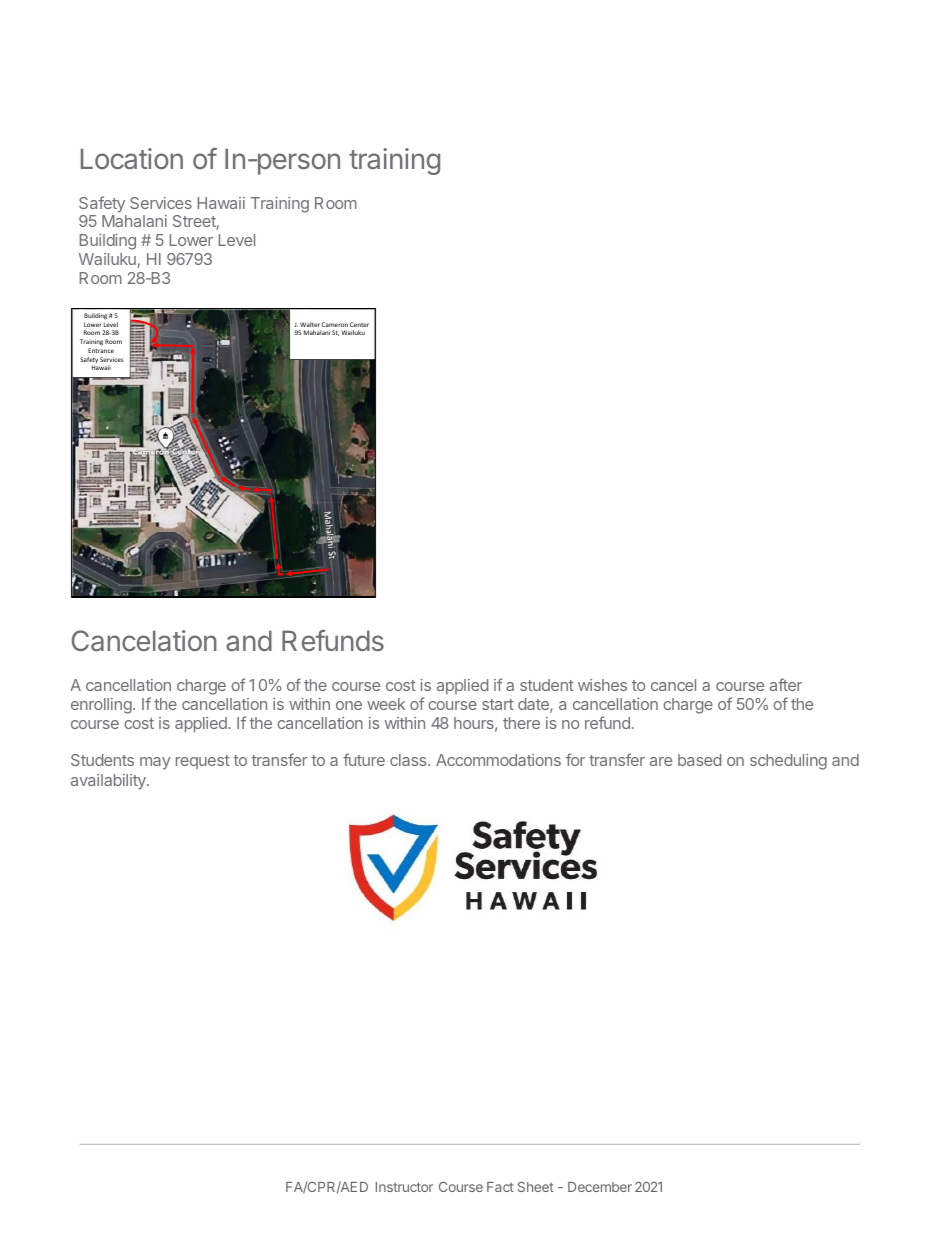 The height and width of the image is (1233, 952). What do you see at coordinates (132, 158) in the image?
I see `Location` at bounding box center [132, 158].
